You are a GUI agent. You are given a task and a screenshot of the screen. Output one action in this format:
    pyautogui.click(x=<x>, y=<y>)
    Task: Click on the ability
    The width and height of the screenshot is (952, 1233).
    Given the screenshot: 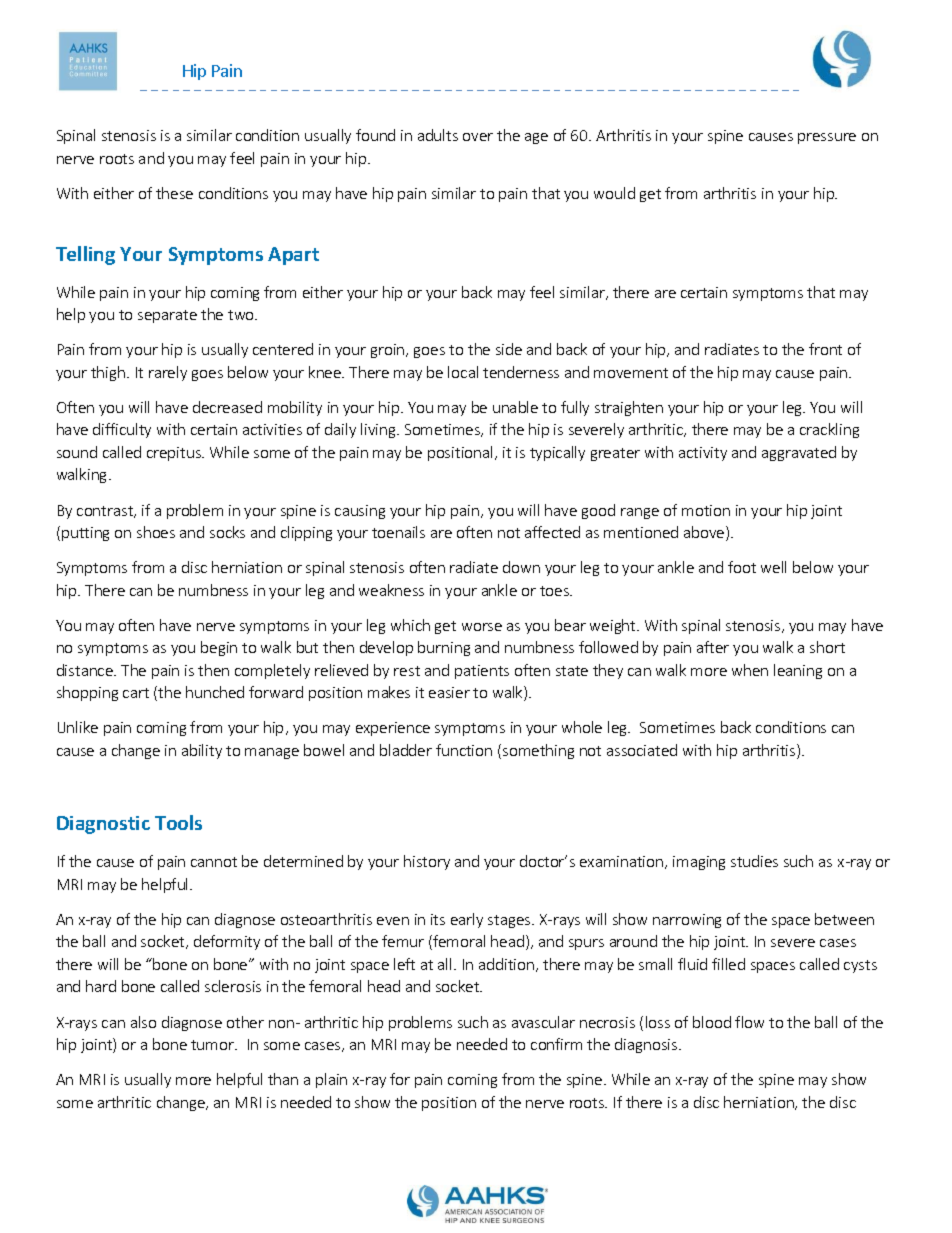 What is the action you would take?
    pyautogui.click(x=202, y=751)
